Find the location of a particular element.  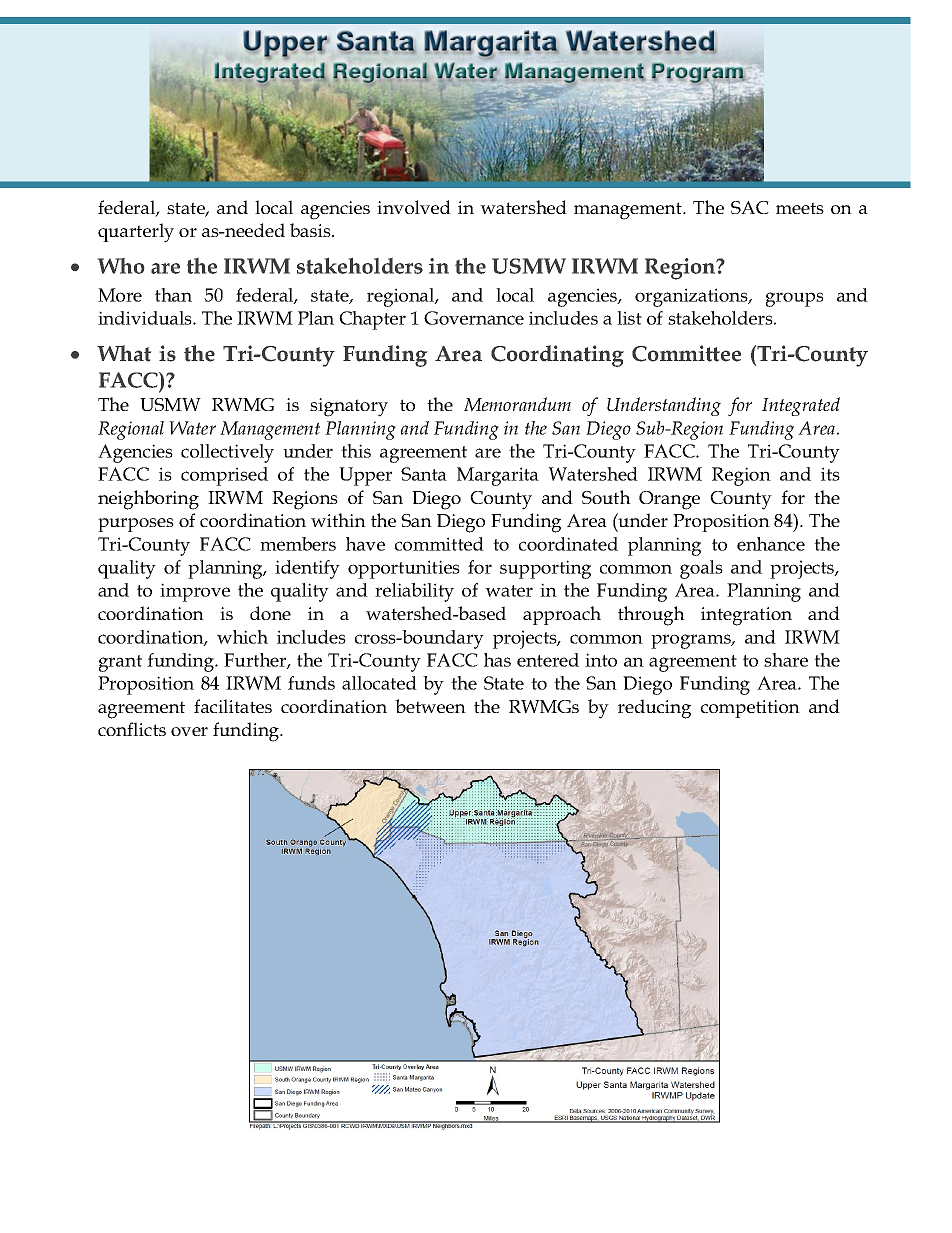

Committee is located at coordinates (686, 353).
